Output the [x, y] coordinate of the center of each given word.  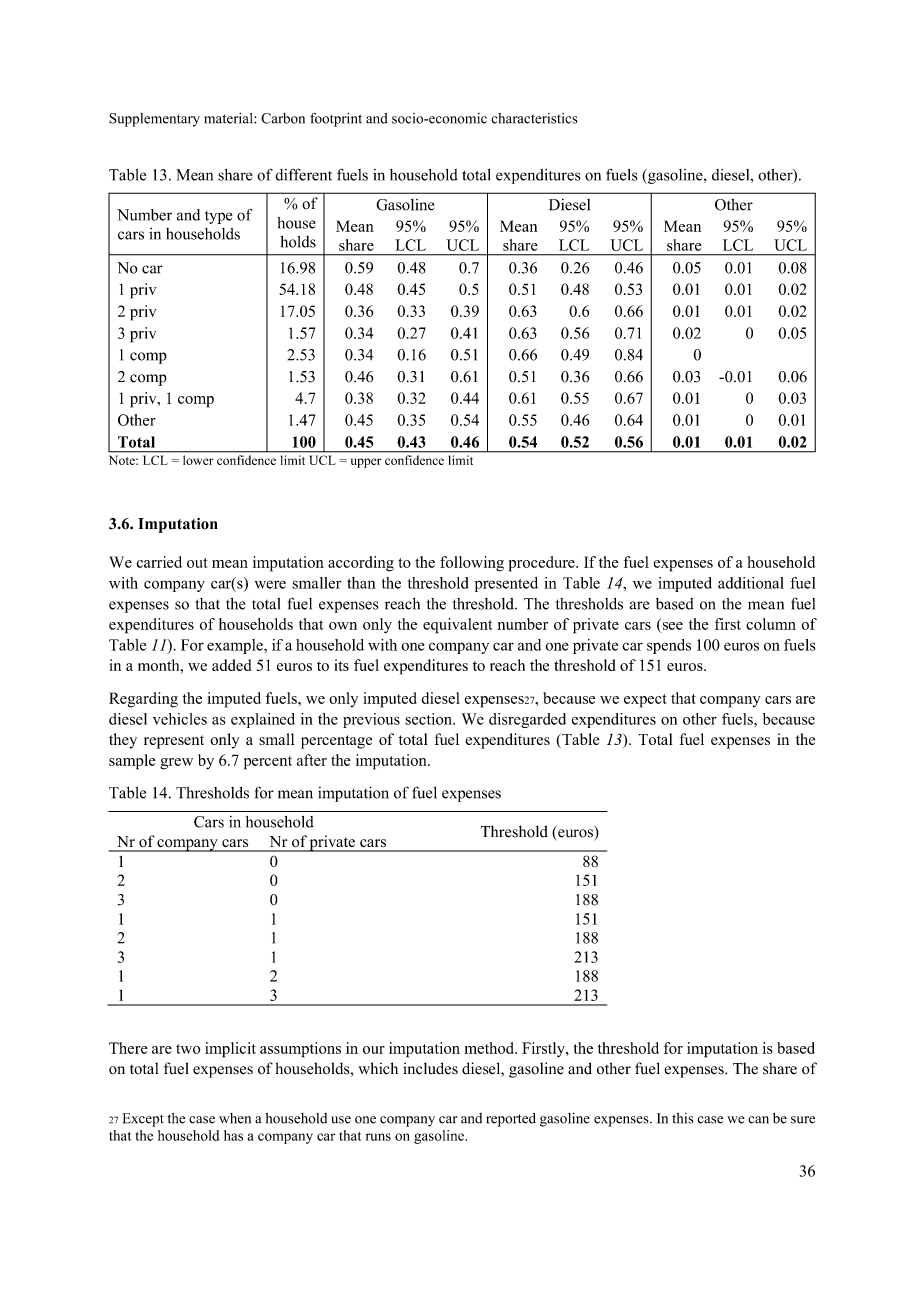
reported [511, 1120]
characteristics [534, 118]
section [429, 719]
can [758, 1120]
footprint [336, 119]
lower [198, 460]
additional [751, 583]
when [235, 1118]
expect [645, 701]
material [229, 118]
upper [366, 463]
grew [176, 764]
